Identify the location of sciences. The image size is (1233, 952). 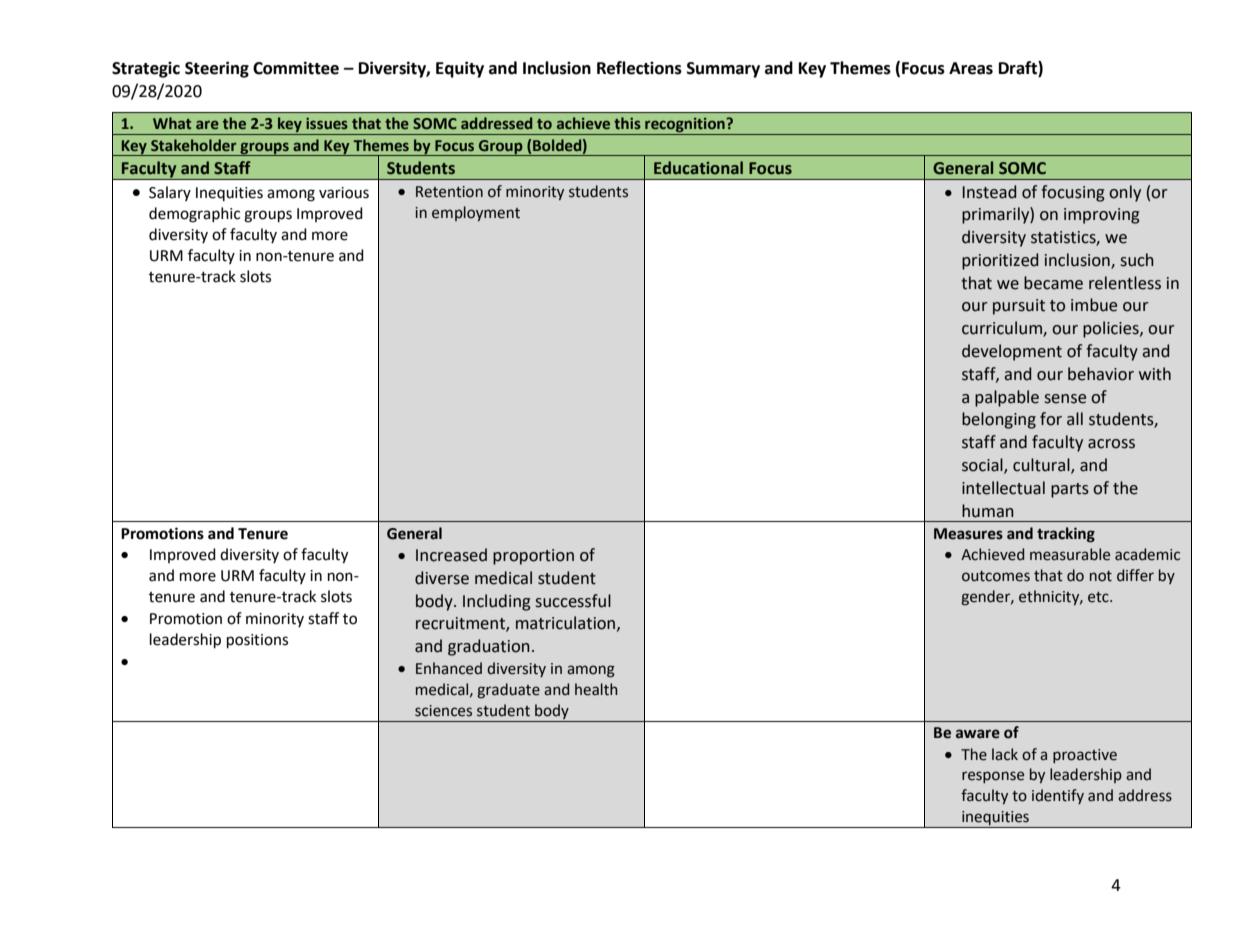
(443, 711).
